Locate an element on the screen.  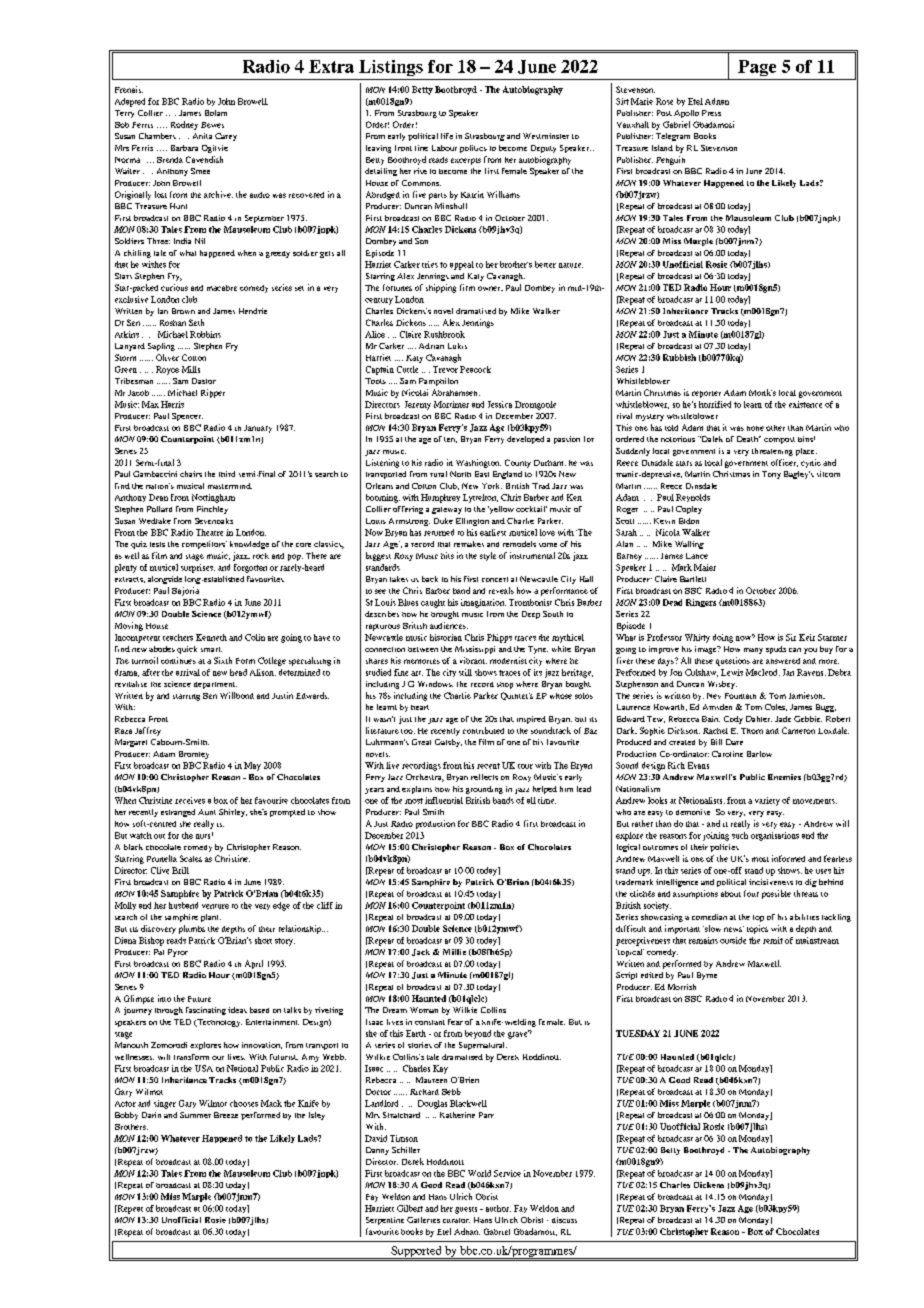
Rodney is located at coordinates (184, 125).
